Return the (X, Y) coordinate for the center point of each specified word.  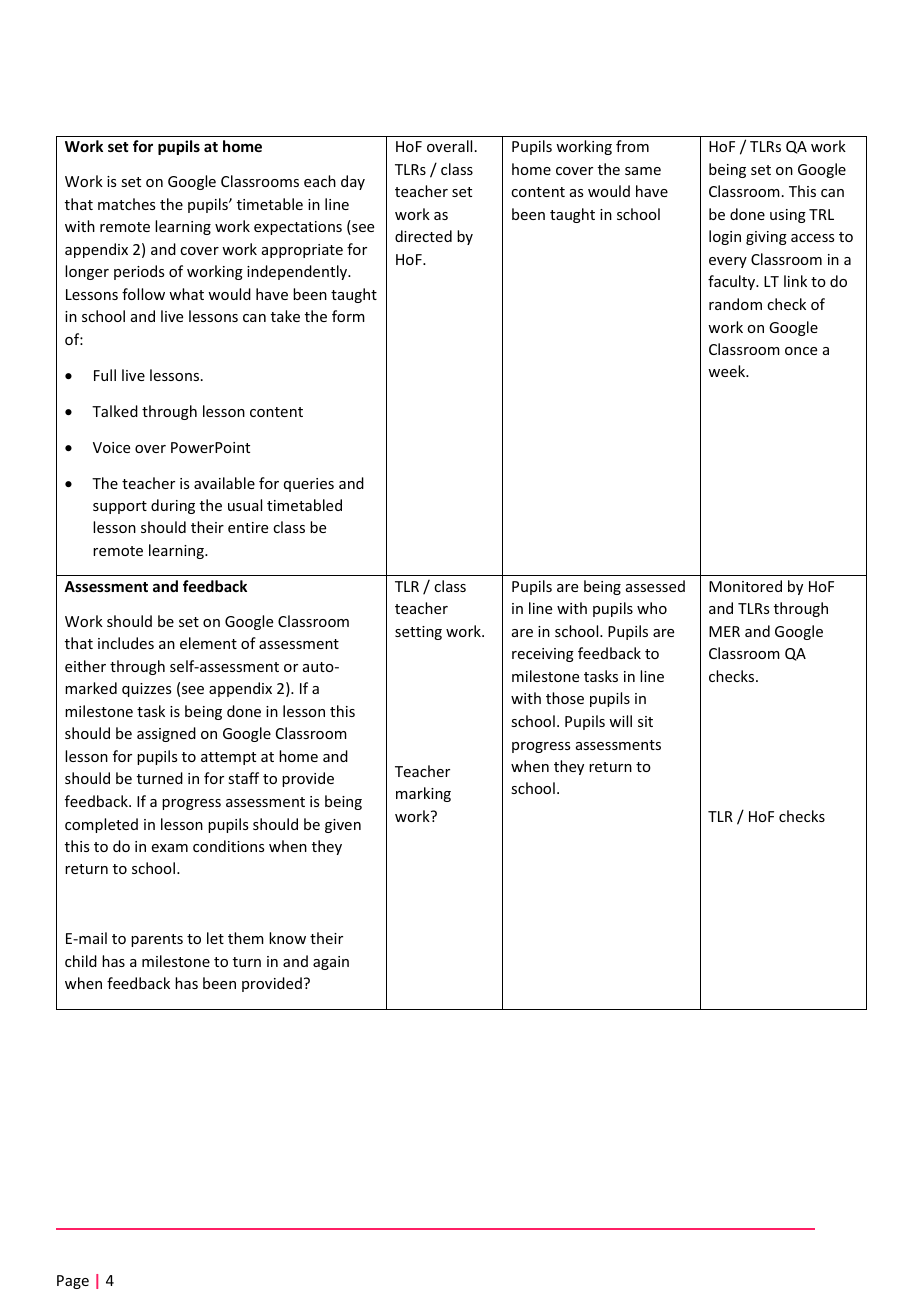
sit (645, 721)
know (287, 938)
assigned (166, 734)
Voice (111, 447)
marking (423, 794)
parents (157, 940)
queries (309, 485)
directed (423, 236)
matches (126, 204)
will (620, 721)
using (788, 216)
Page (73, 1282)
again (331, 963)
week (728, 371)
